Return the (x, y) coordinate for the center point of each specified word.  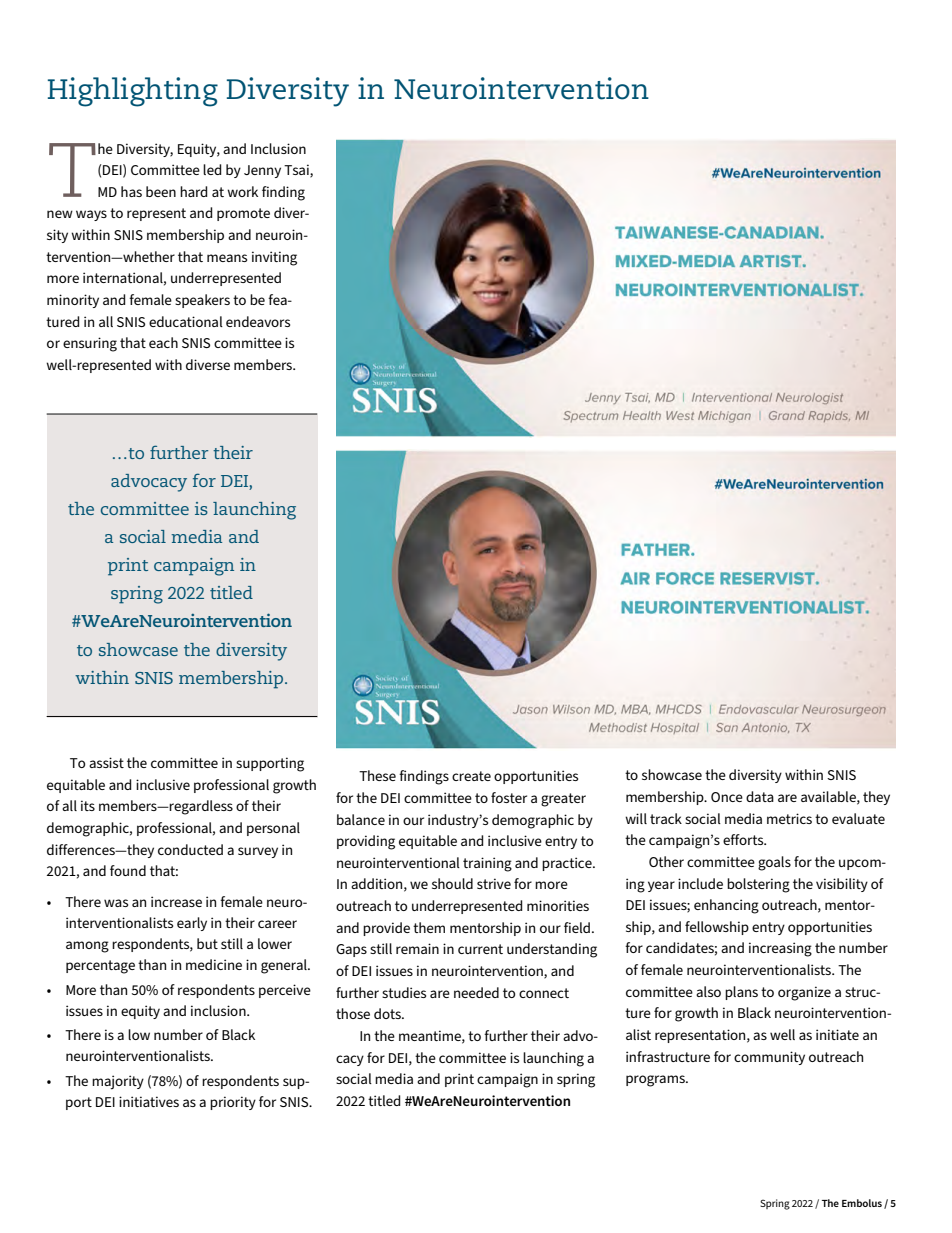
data (760, 796)
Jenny (262, 171)
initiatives (149, 1101)
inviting (274, 258)
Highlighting (133, 92)
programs (656, 1081)
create (471, 776)
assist (106, 762)
